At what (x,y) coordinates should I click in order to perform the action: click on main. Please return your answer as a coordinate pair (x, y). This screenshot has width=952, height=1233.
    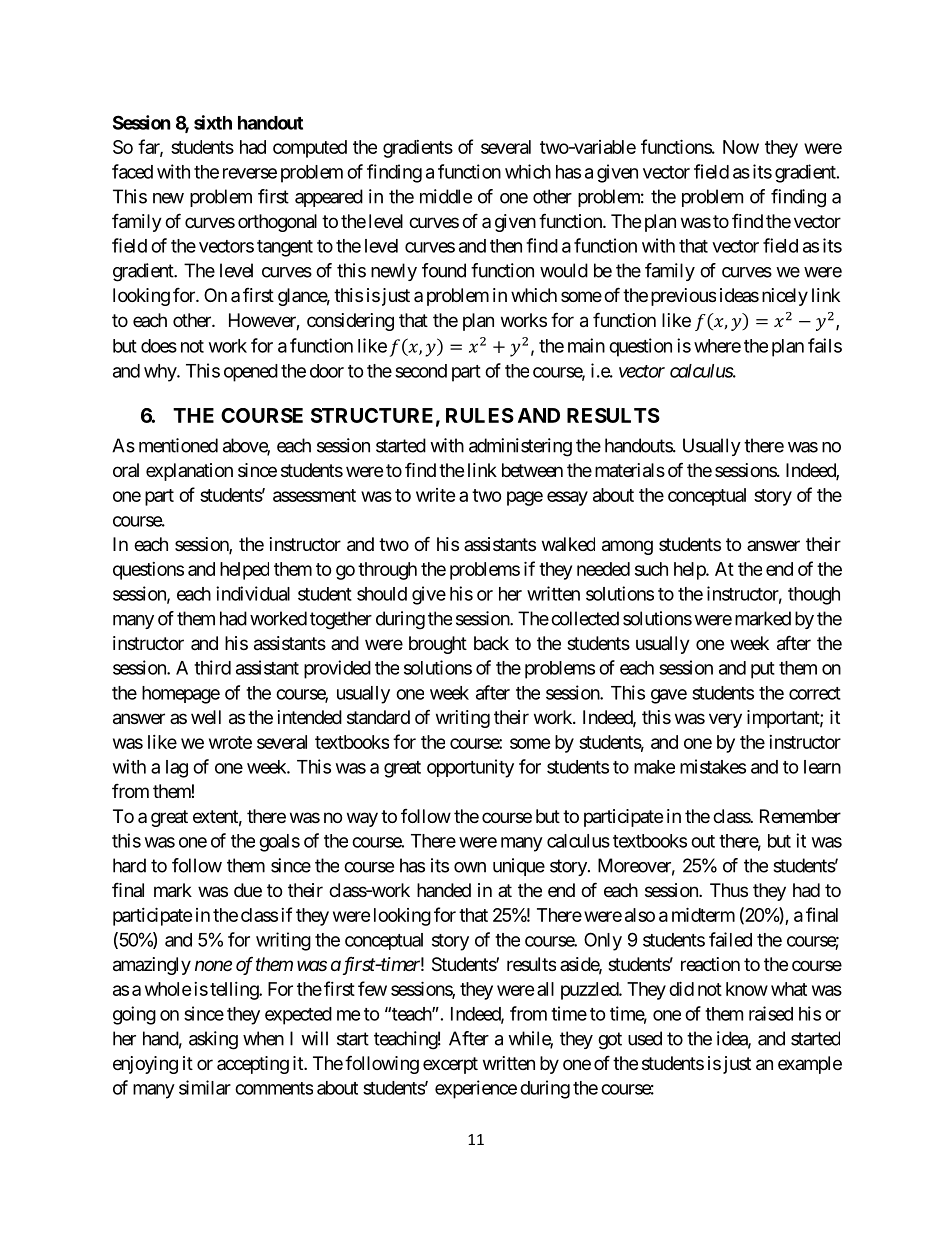
    Looking at the image, I should click on (586, 345).
